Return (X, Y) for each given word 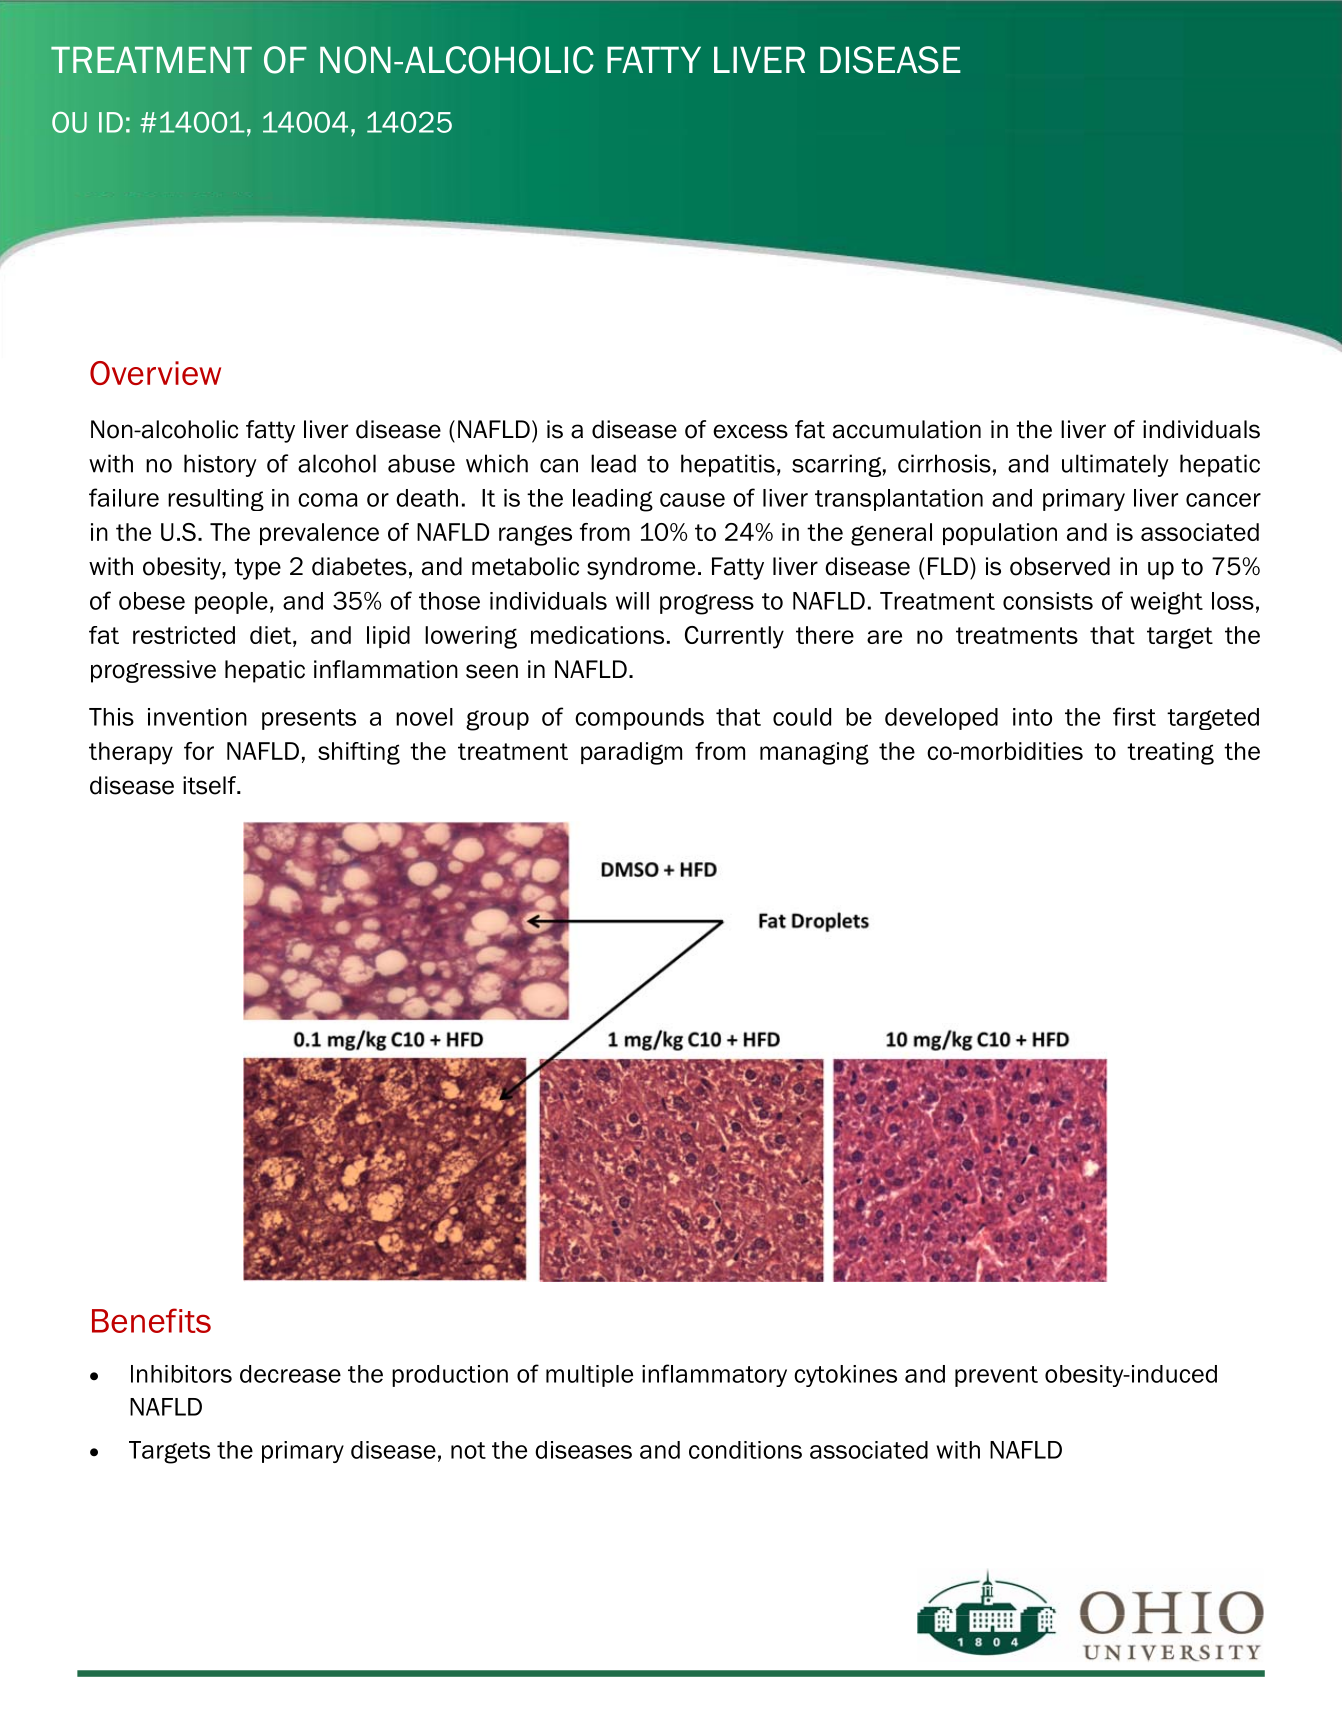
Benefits (151, 1320)
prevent (996, 1376)
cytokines (845, 1376)
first (1134, 716)
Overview (155, 373)
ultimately (1115, 465)
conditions (745, 1450)
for (199, 751)
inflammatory (714, 1375)
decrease (290, 1374)
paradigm (631, 753)
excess (750, 431)
